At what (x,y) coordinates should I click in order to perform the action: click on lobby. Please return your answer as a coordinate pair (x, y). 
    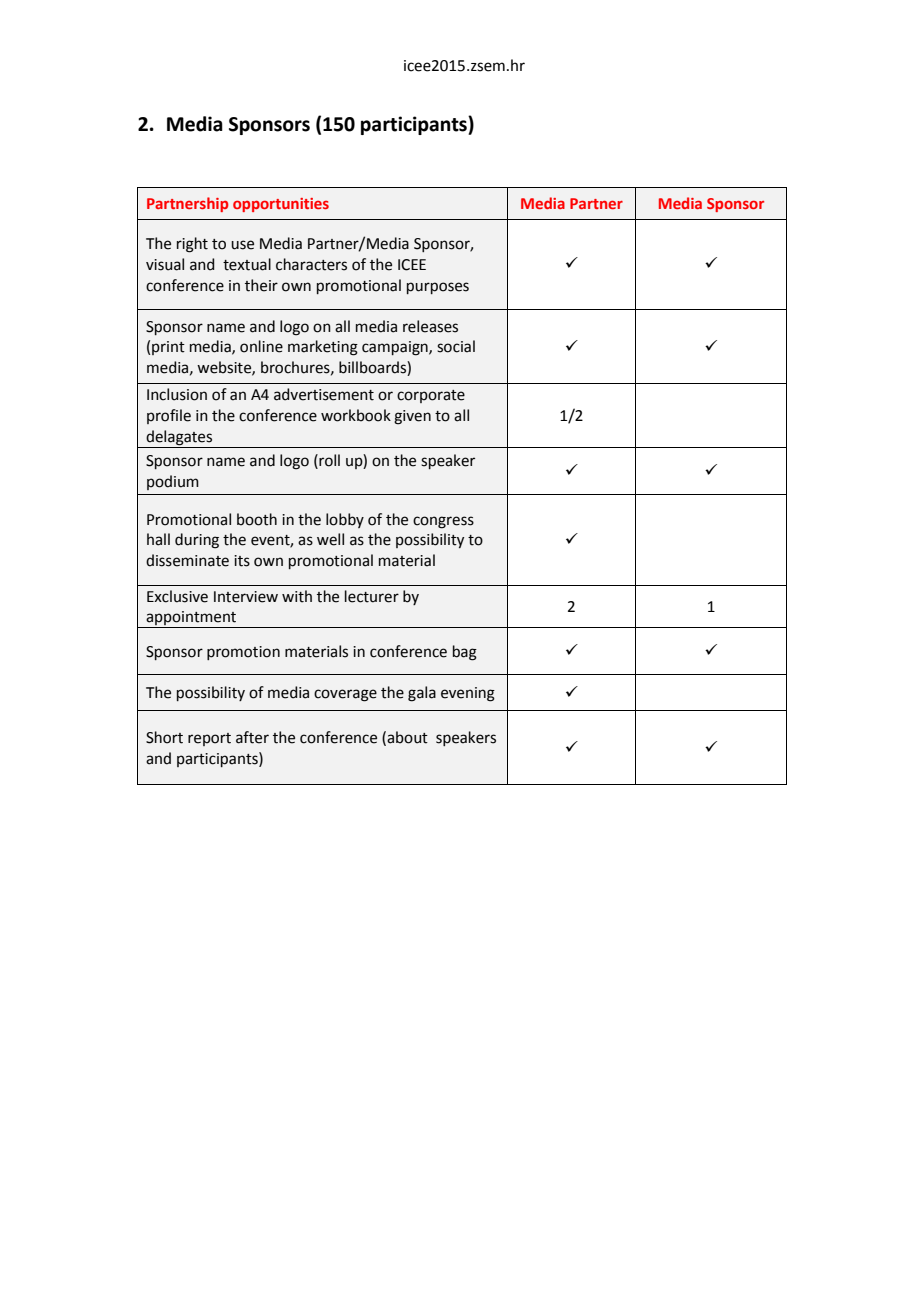
    Looking at the image, I should click on (345, 520).
